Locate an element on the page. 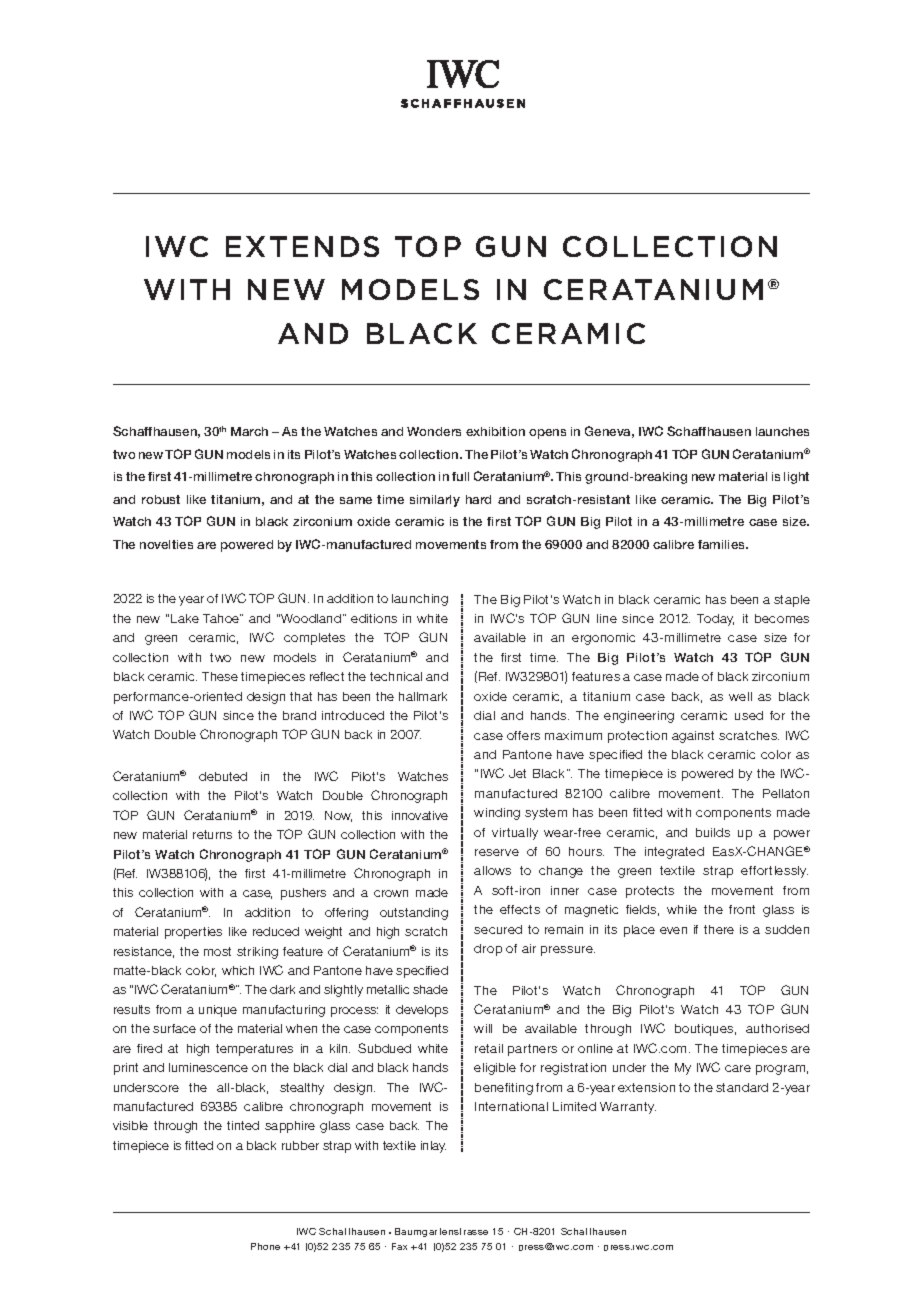 The height and width of the document is (1308, 924). Phone is located at coordinates (265, 1246).
